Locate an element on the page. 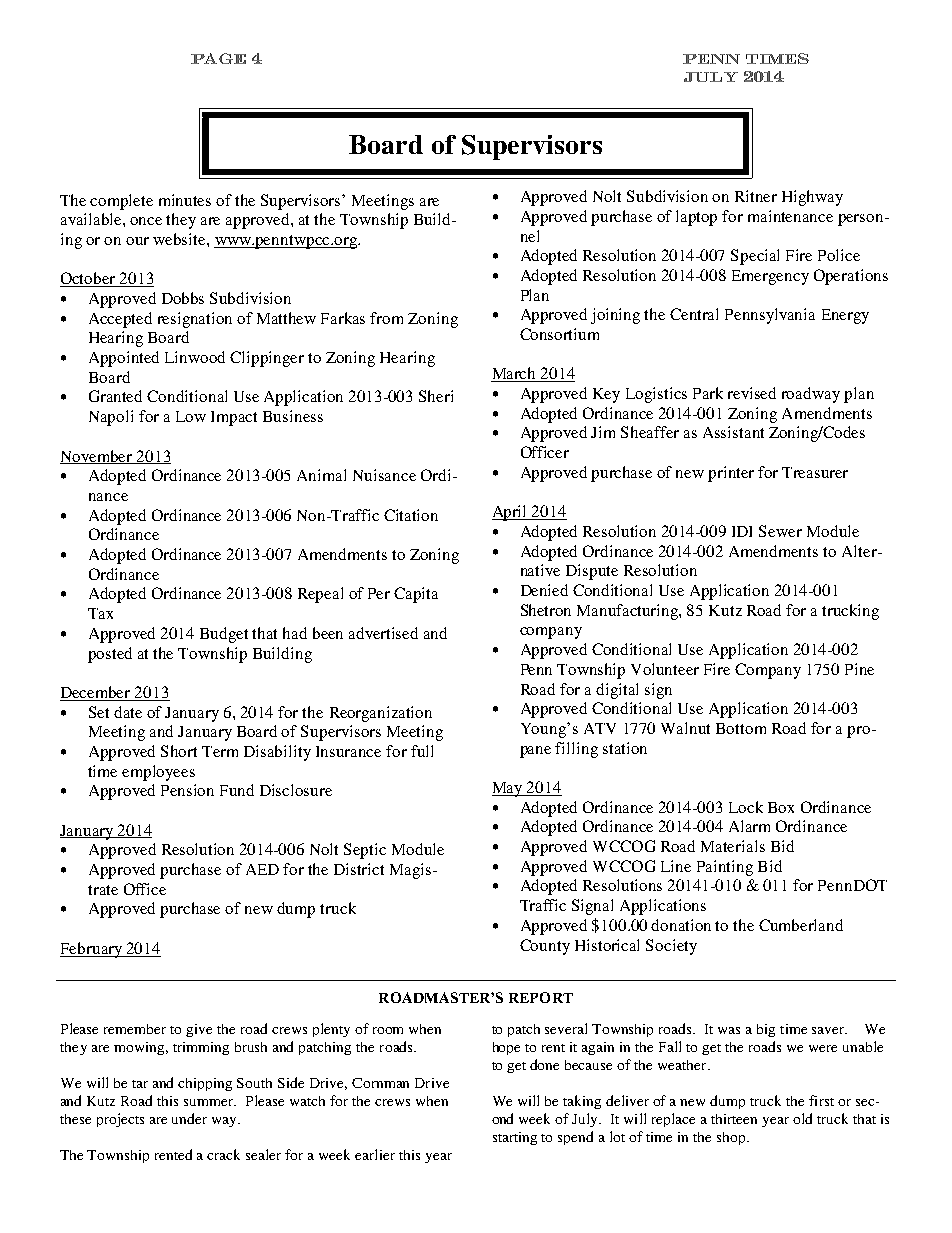  Sheri is located at coordinates (436, 396).
